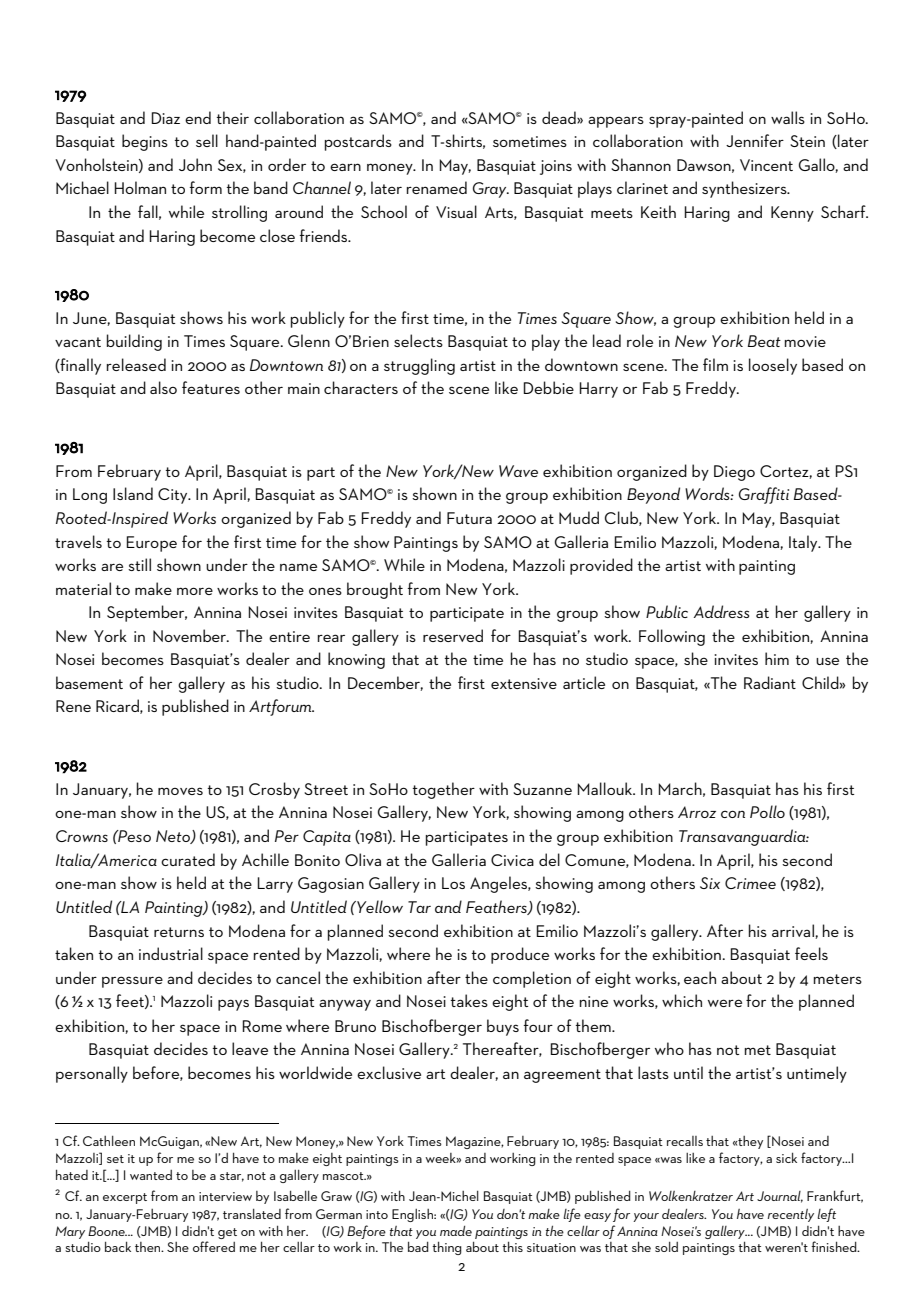 The width and height of the screenshot is (924, 1308). What do you see at coordinates (163, 387) in the screenshot?
I see `also` at bounding box center [163, 387].
